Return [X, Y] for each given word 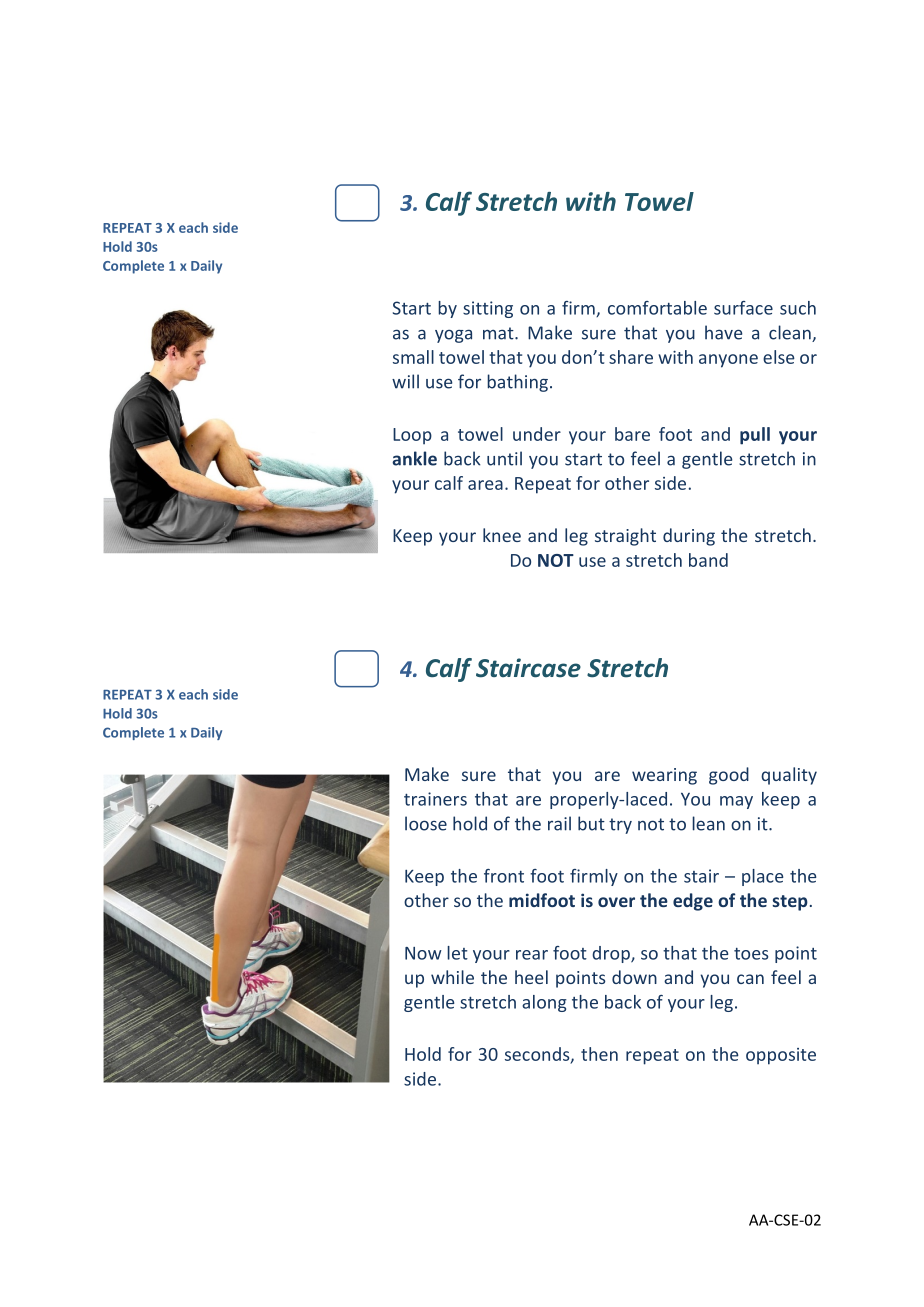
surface [743, 308]
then [599, 1054]
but [591, 823]
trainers [435, 799]
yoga [453, 336]
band [708, 560]
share [631, 357]
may [736, 802]
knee [502, 535]
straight [625, 537]
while [452, 977]
